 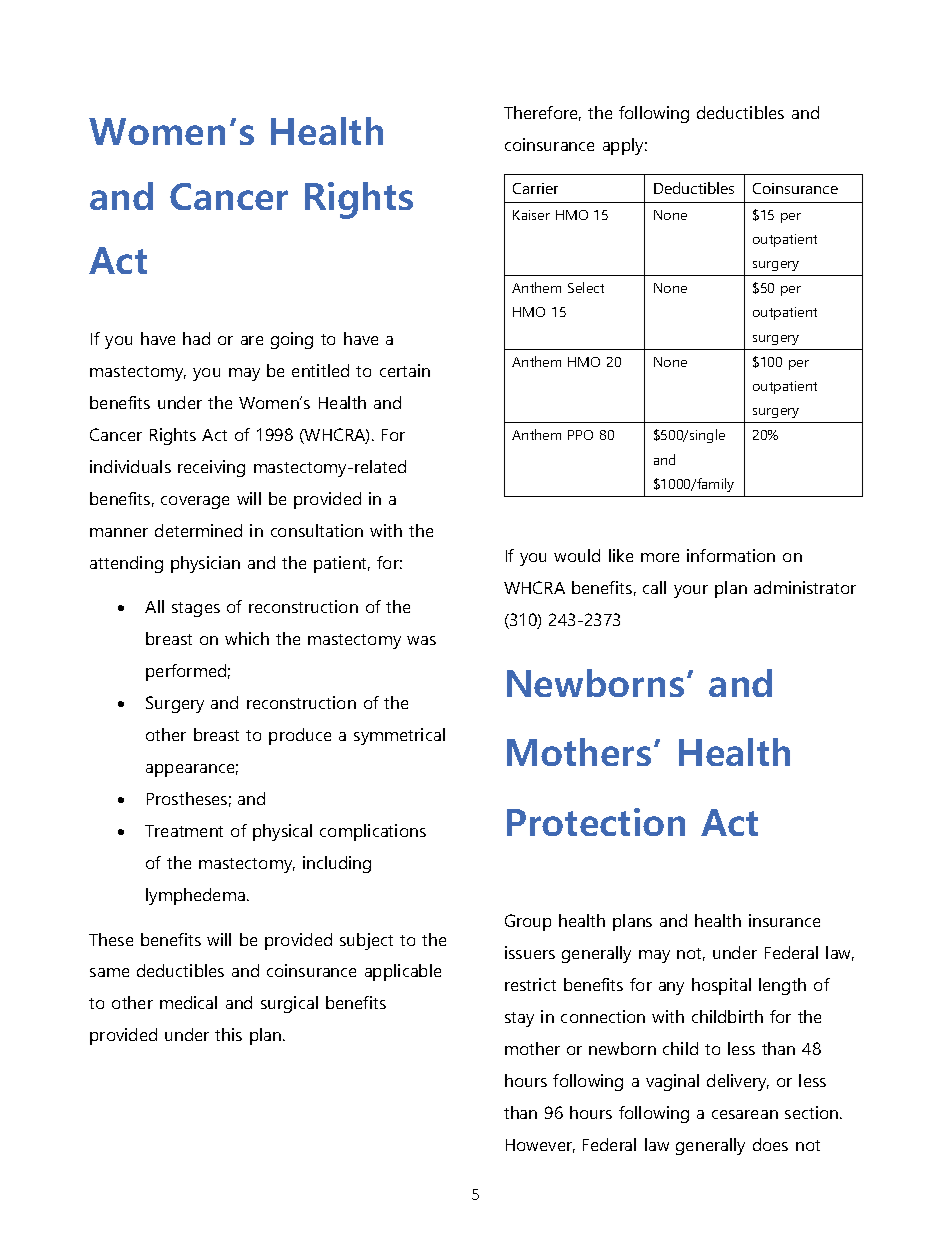 What do you see at coordinates (405, 370) in the screenshot?
I see `certain` at bounding box center [405, 370].
